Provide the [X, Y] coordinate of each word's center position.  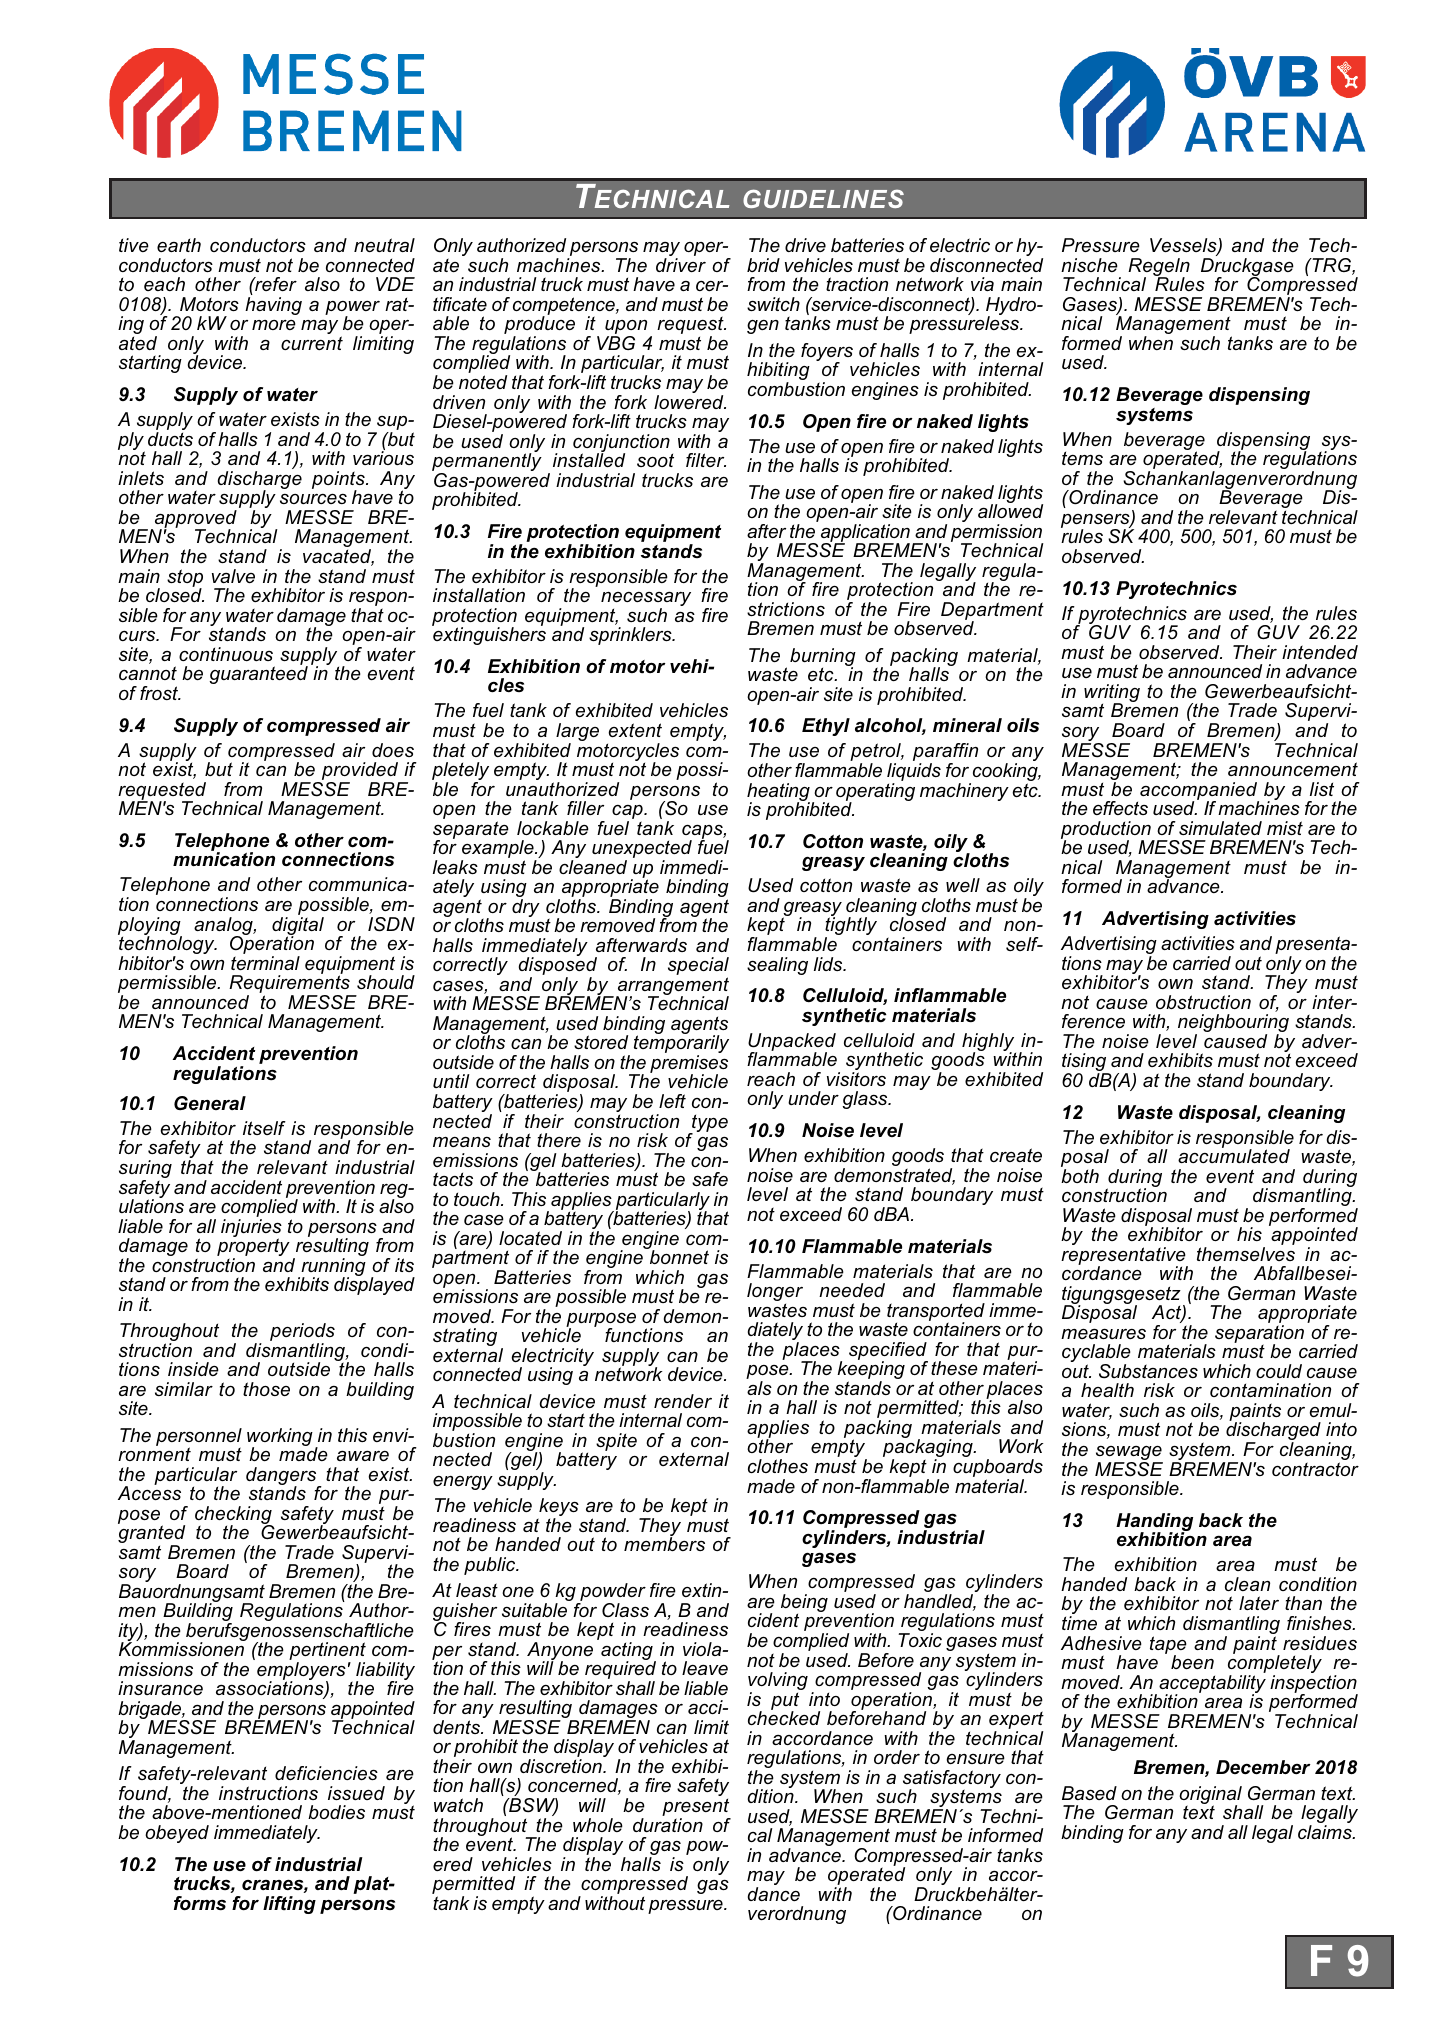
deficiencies [326, 1773]
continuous [226, 654]
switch [773, 304]
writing [1112, 694]
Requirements [290, 984]
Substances [1148, 1371]
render [683, 1401]
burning [823, 658]
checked [784, 1717]
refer [275, 284]
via [982, 284]
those [266, 1389]
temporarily [681, 1045]
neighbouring [1233, 1024]
